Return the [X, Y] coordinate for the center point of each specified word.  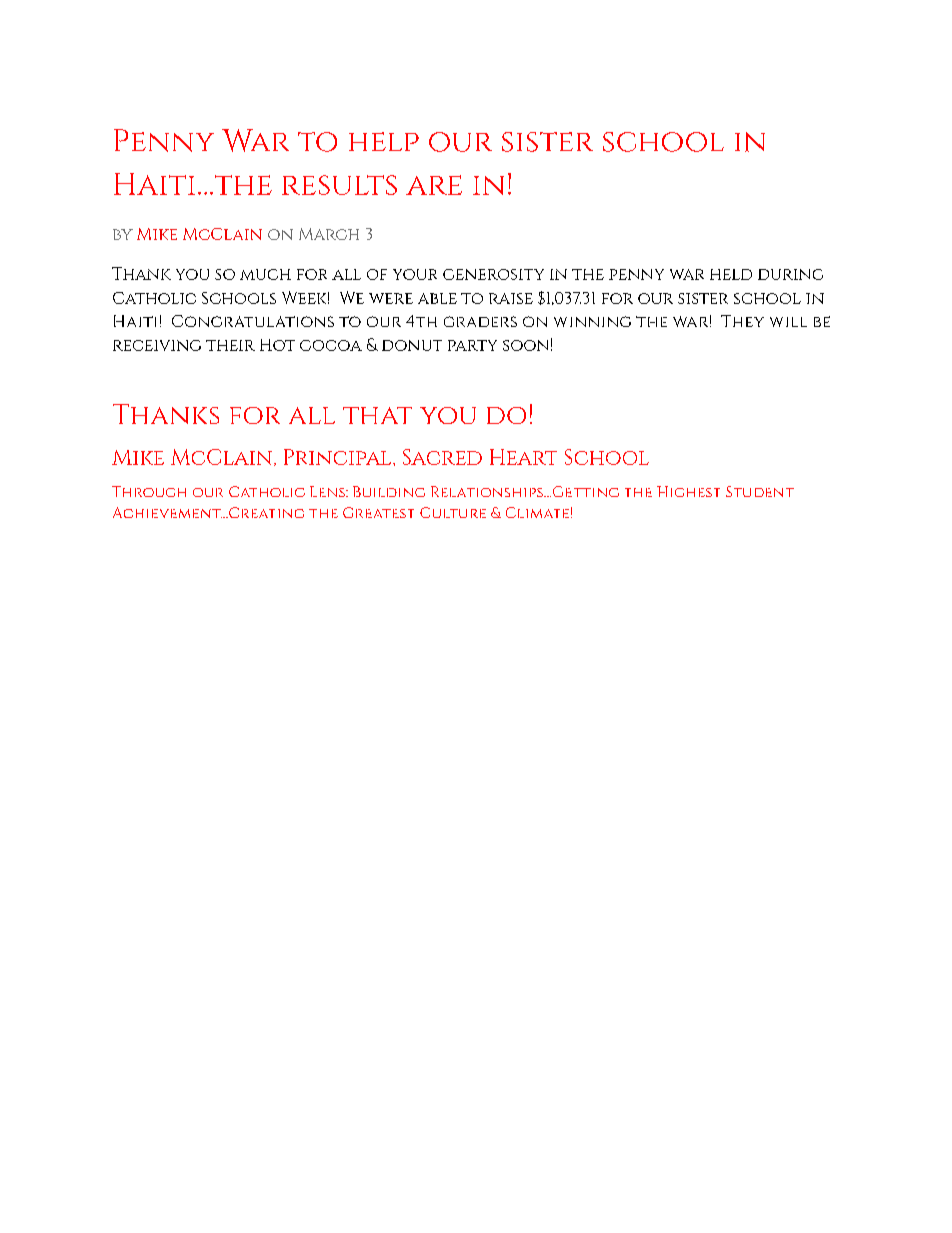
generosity [493, 274]
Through [149, 491]
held [731, 274]
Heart [523, 457]
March [329, 234]
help [384, 141]
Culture [453, 512]
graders [480, 321]
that [377, 415]
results [339, 185]
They [742, 321]
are [434, 185]
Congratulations [253, 321]
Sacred [442, 457]
